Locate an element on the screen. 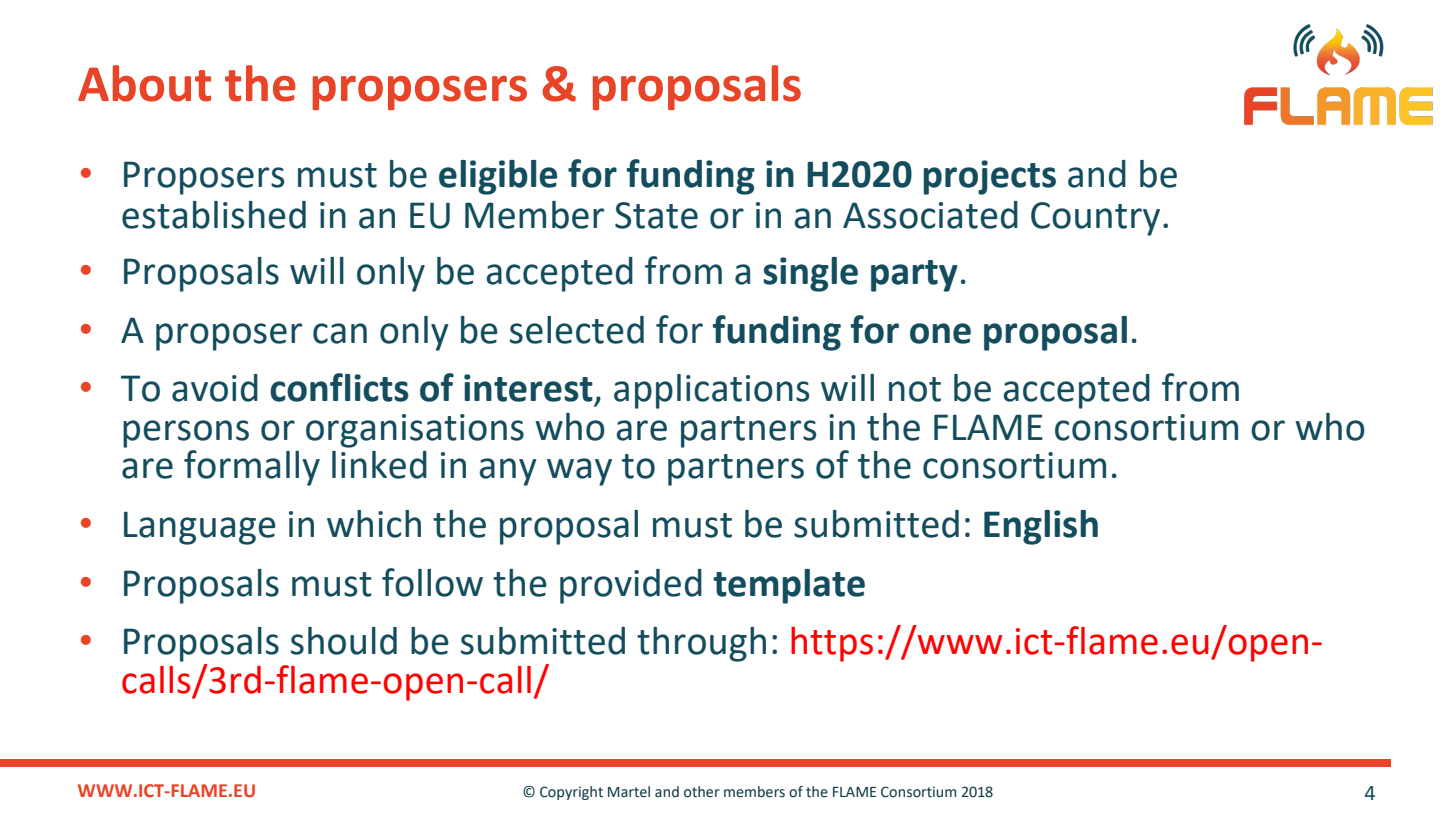 Image resolution: width=1456 pixels, height=819 pixels. Copyright is located at coordinates (571, 793).
